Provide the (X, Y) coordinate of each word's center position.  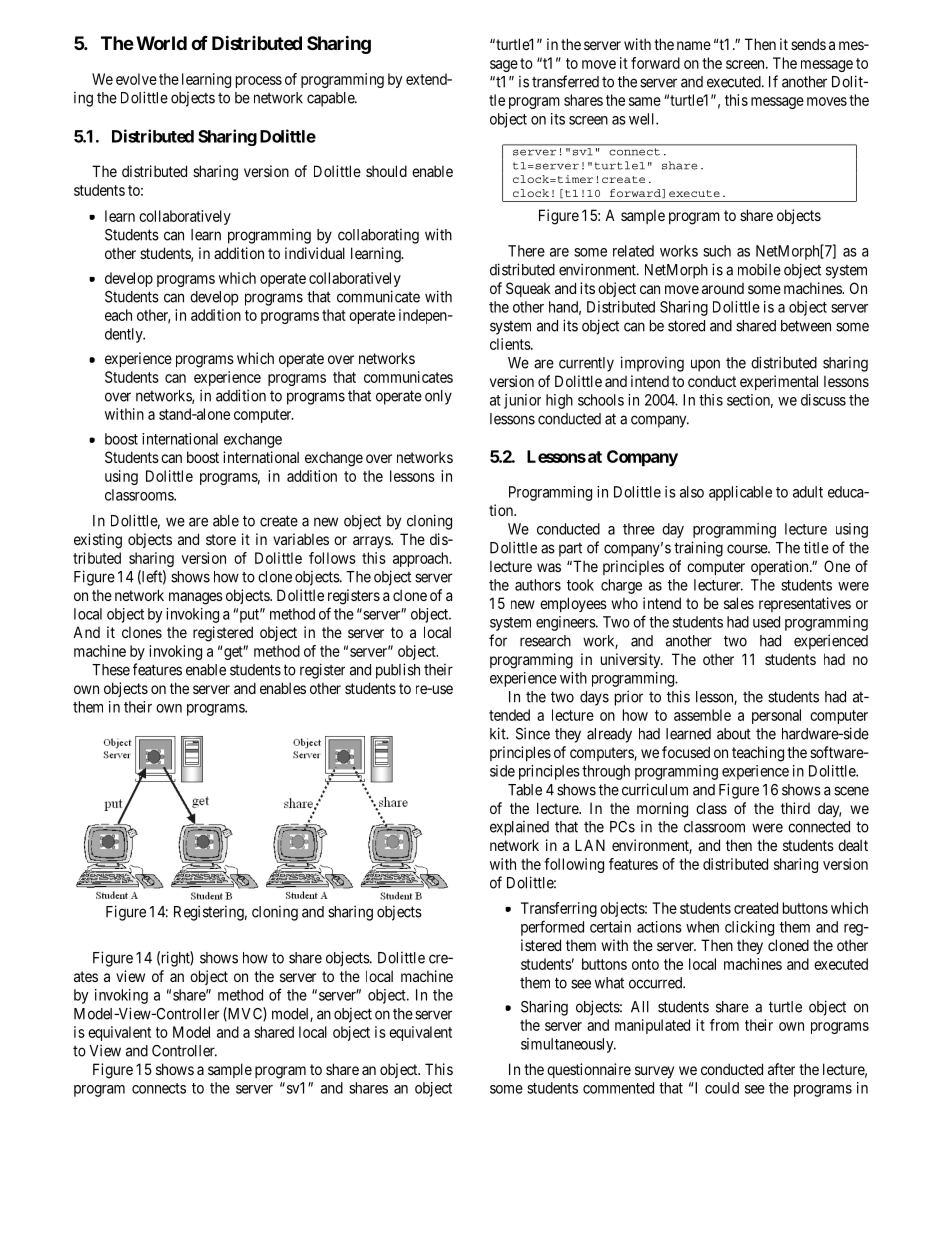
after (781, 1069)
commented (618, 1088)
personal (776, 716)
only (438, 397)
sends (808, 44)
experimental (779, 382)
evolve (136, 79)
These (111, 670)
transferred (565, 81)
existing (98, 541)
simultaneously (568, 1045)
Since (533, 733)
